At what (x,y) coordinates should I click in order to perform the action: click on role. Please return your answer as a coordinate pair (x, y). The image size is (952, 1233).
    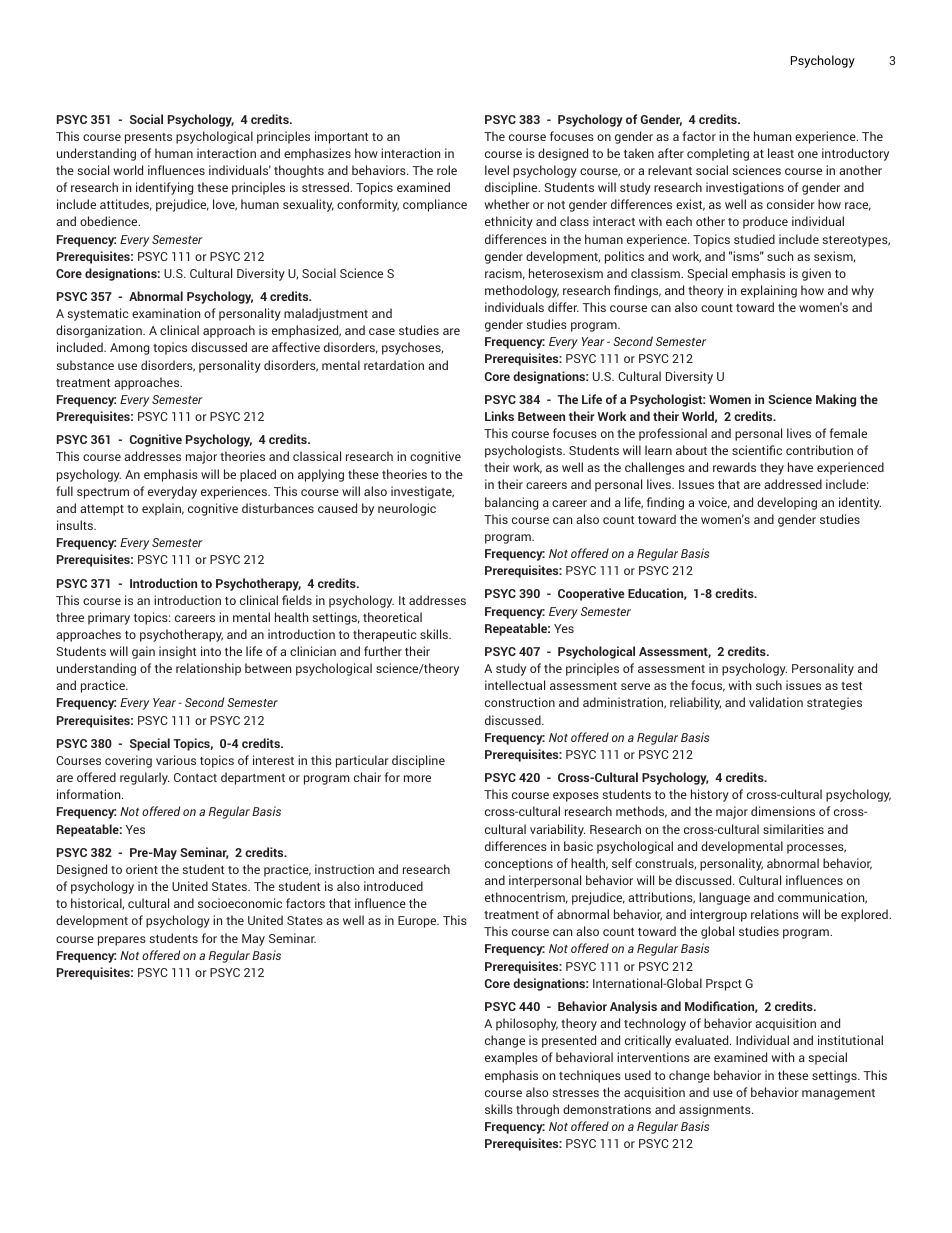
    Looking at the image, I should click on (447, 170).
